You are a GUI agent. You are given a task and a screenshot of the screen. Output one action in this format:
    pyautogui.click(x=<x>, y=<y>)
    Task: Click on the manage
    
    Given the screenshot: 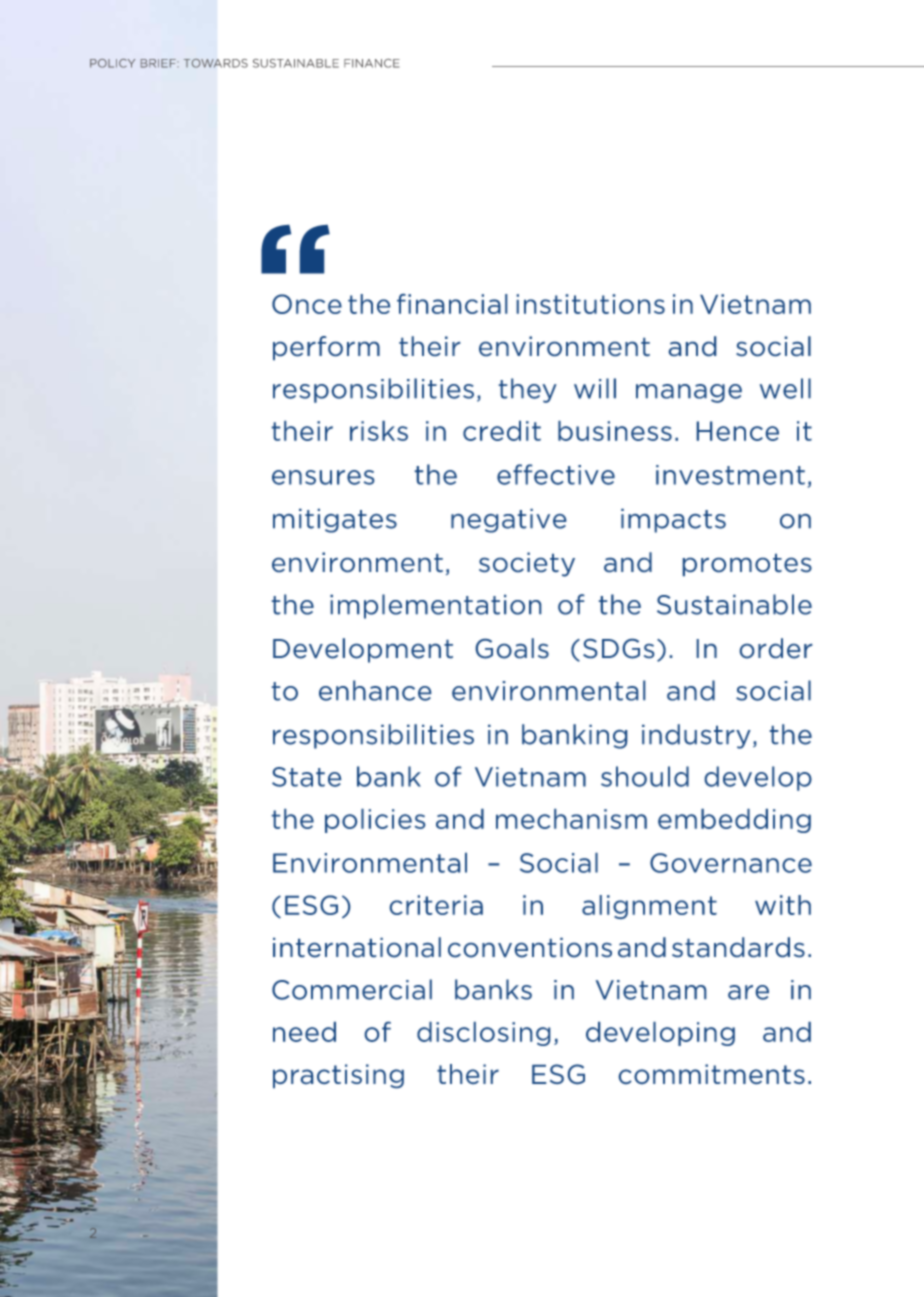 What is the action you would take?
    pyautogui.click(x=689, y=393)
